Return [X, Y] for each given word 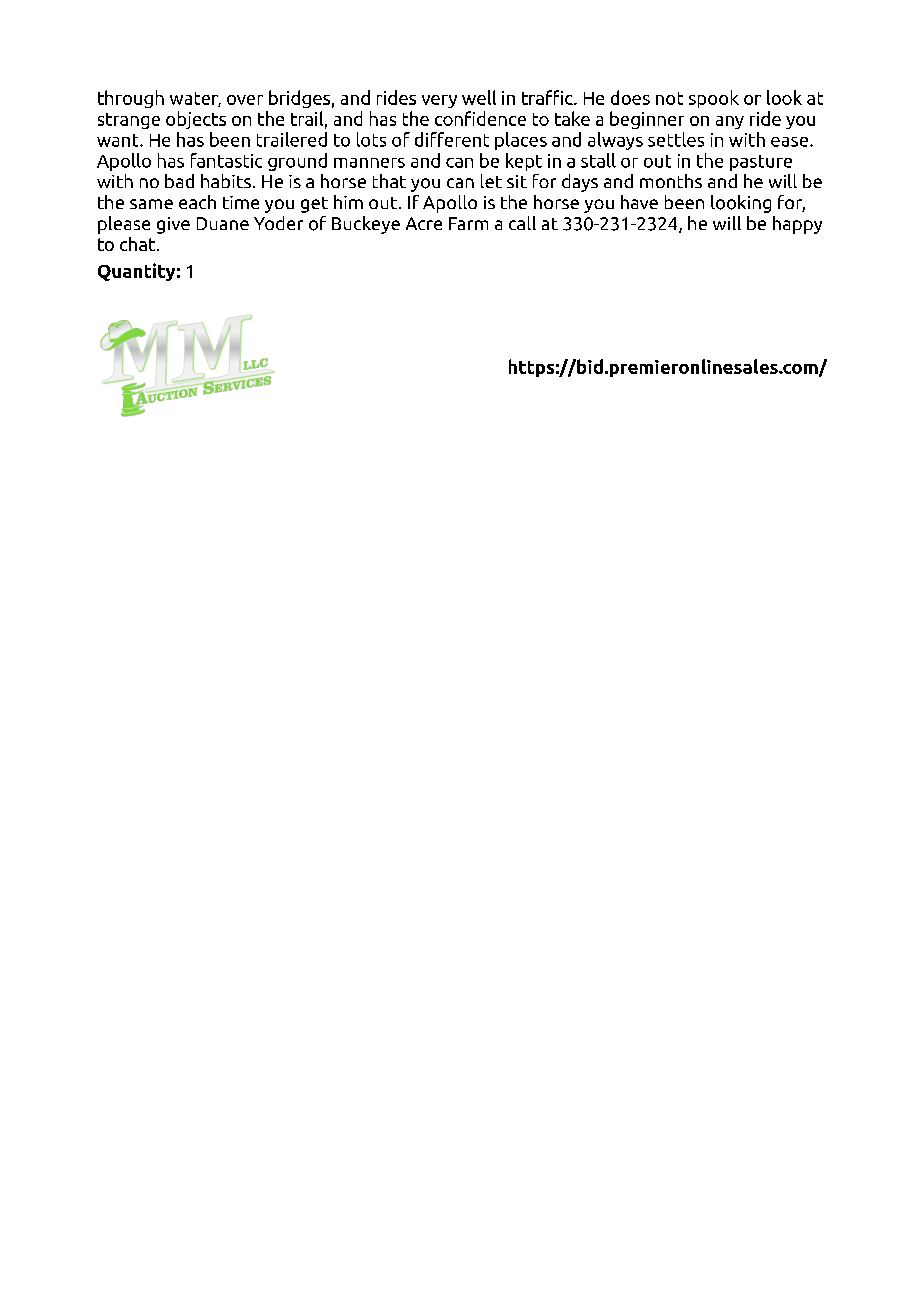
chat [139, 244]
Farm [468, 223]
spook [714, 99]
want [119, 140]
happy [797, 225]
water [195, 99]
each [197, 202]
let [491, 181]
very [439, 101]
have [639, 202]
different [452, 139]
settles [676, 139]
